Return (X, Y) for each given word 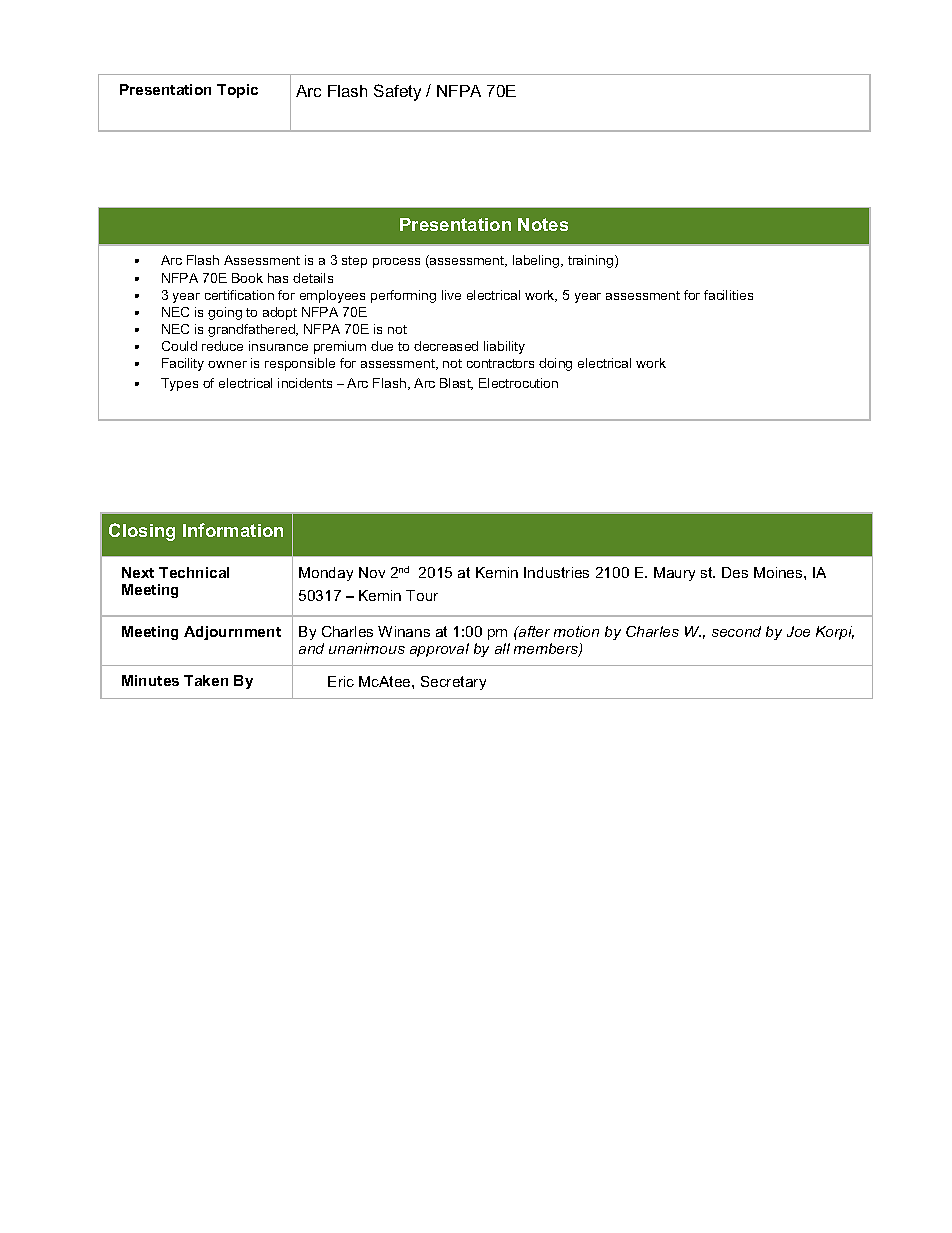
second (736, 631)
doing (555, 364)
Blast (456, 384)
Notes (543, 224)
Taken (206, 680)
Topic (237, 91)
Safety (397, 92)
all (502, 648)
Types (179, 384)
